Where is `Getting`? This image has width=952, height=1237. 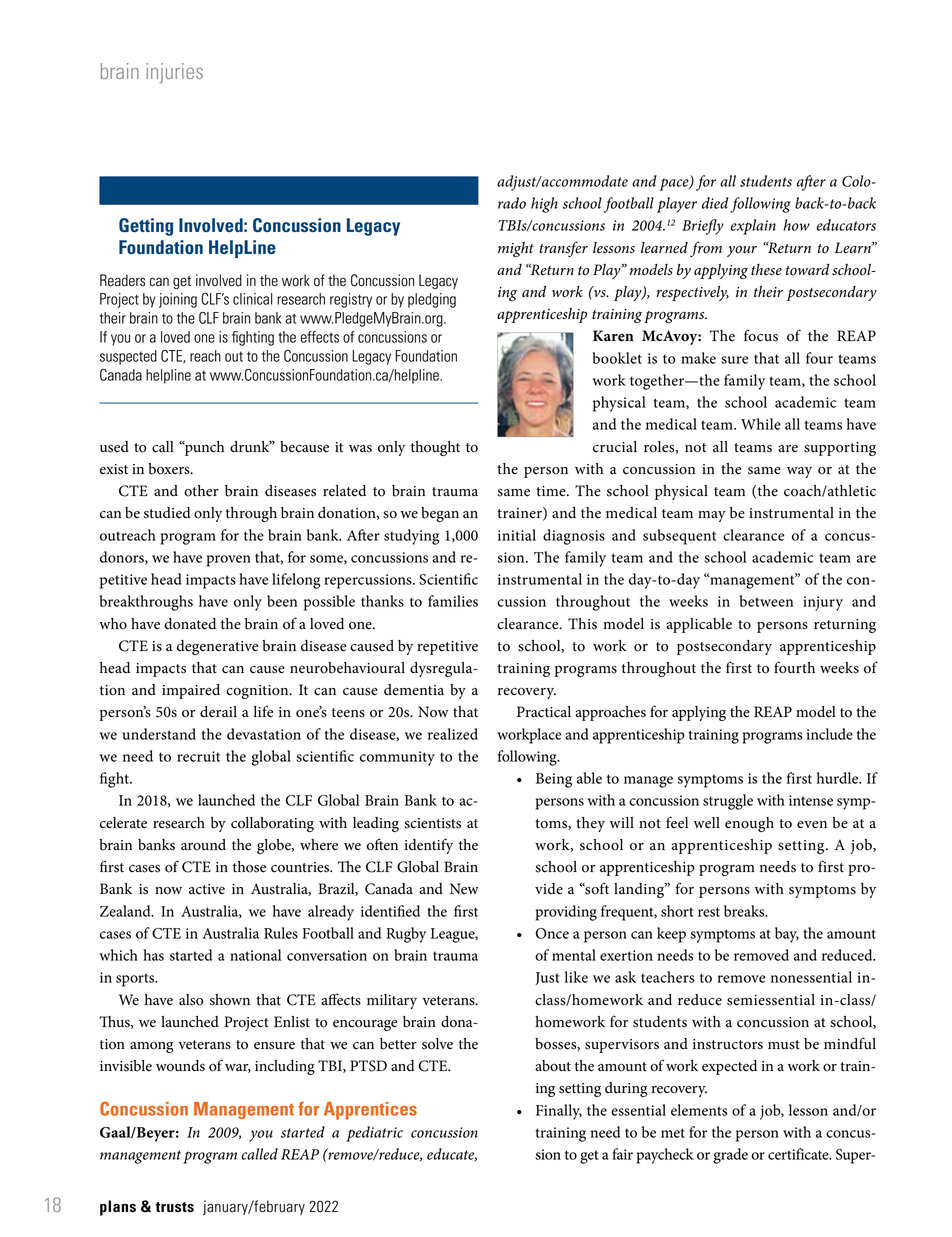
Getting is located at coordinates (146, 227).
